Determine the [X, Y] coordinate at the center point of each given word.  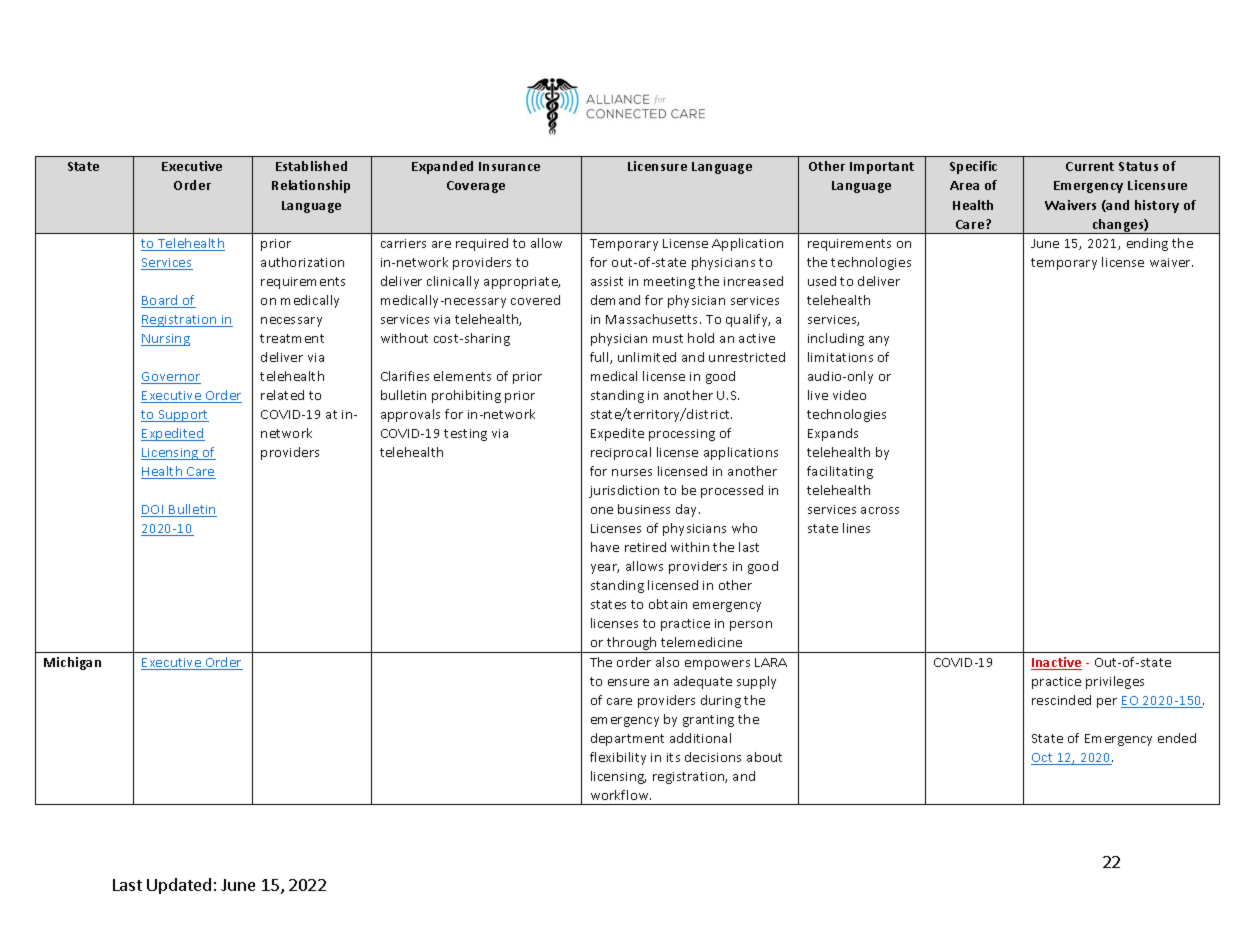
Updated [179, 886]
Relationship [311, 186]
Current [1090, 166]
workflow [621, 795]
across [880, 510]
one [602, 510]
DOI [153, 511]
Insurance [509, 166]
